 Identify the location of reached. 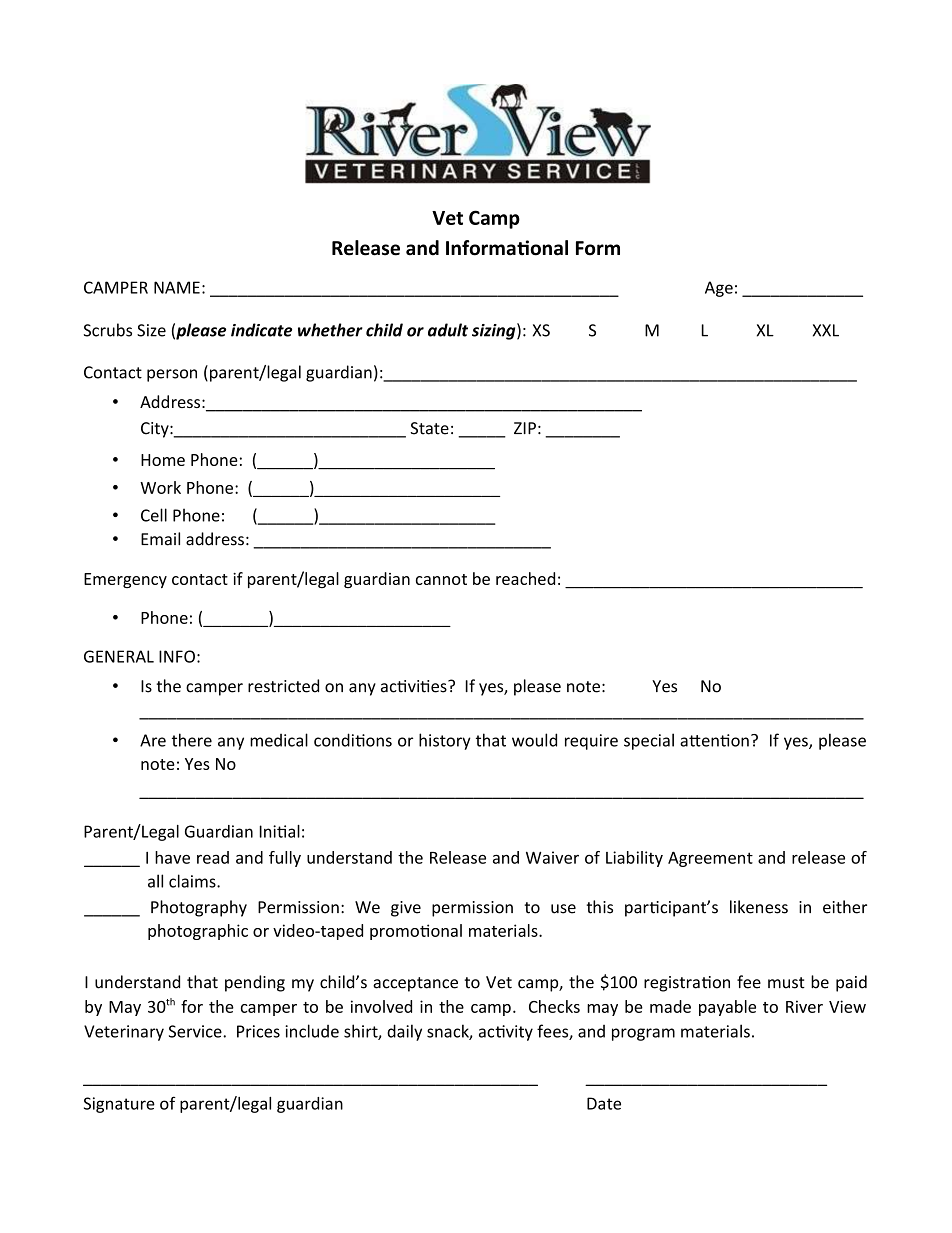
(525, 578).
